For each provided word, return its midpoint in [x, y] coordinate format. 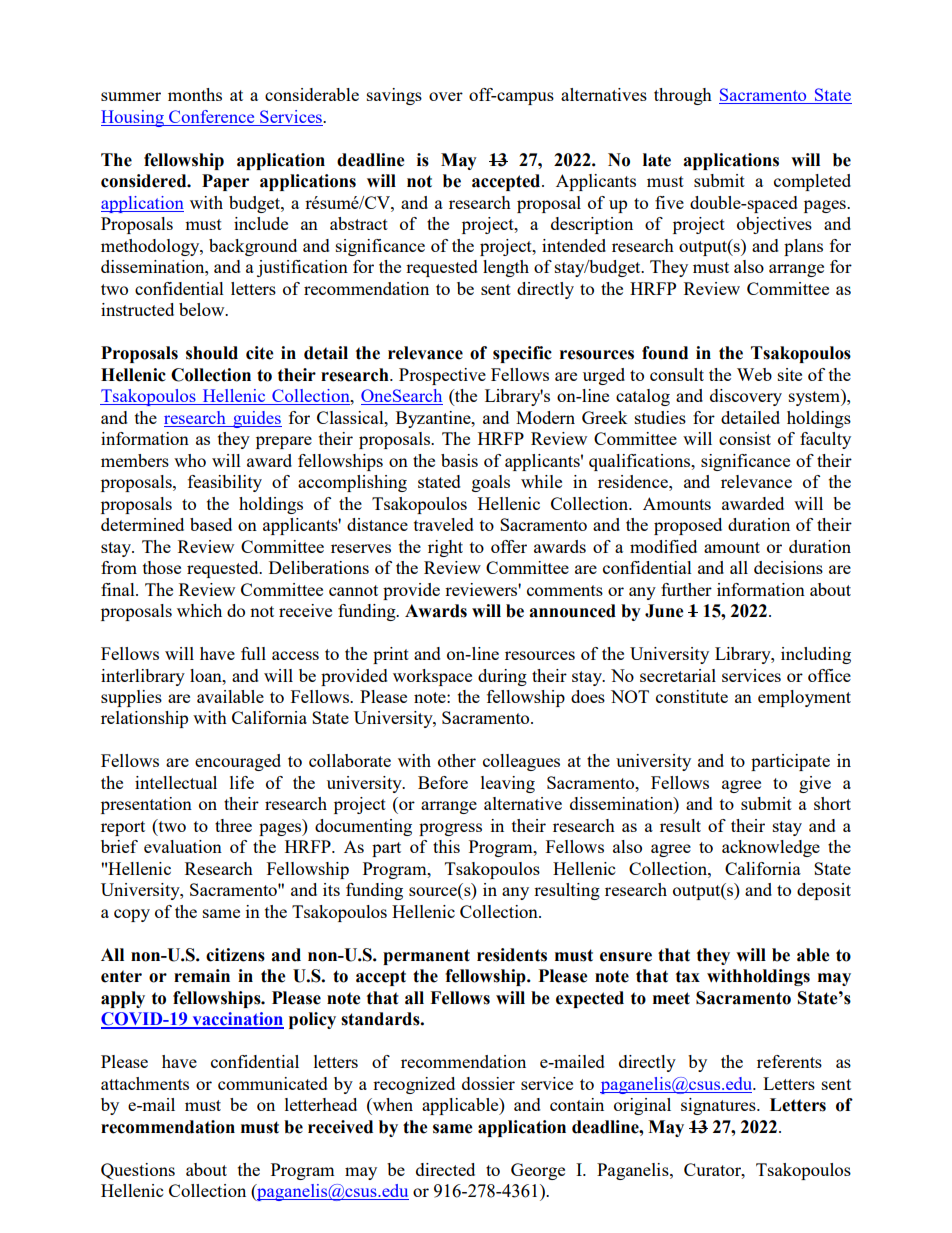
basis [459, 460]
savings [394, 96]
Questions [138, 1171]
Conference [212, 118]
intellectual [176, 782]
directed [445, 1169]
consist [745, 438]
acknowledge [771, 848]
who [190, 460]
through [683, 96]
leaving [508, 784]
